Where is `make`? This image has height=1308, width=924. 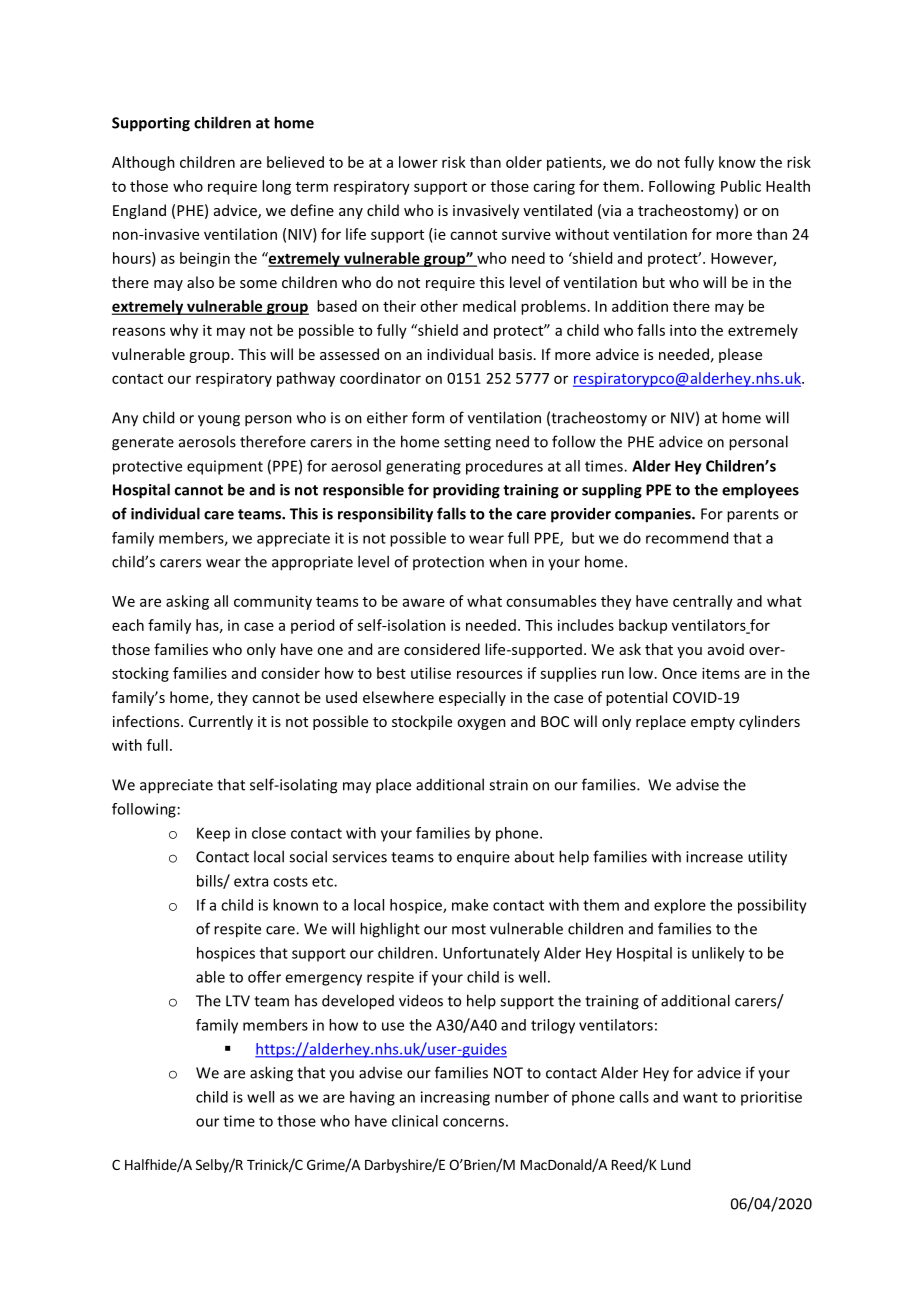 make is located at coordinates (470, 905).
